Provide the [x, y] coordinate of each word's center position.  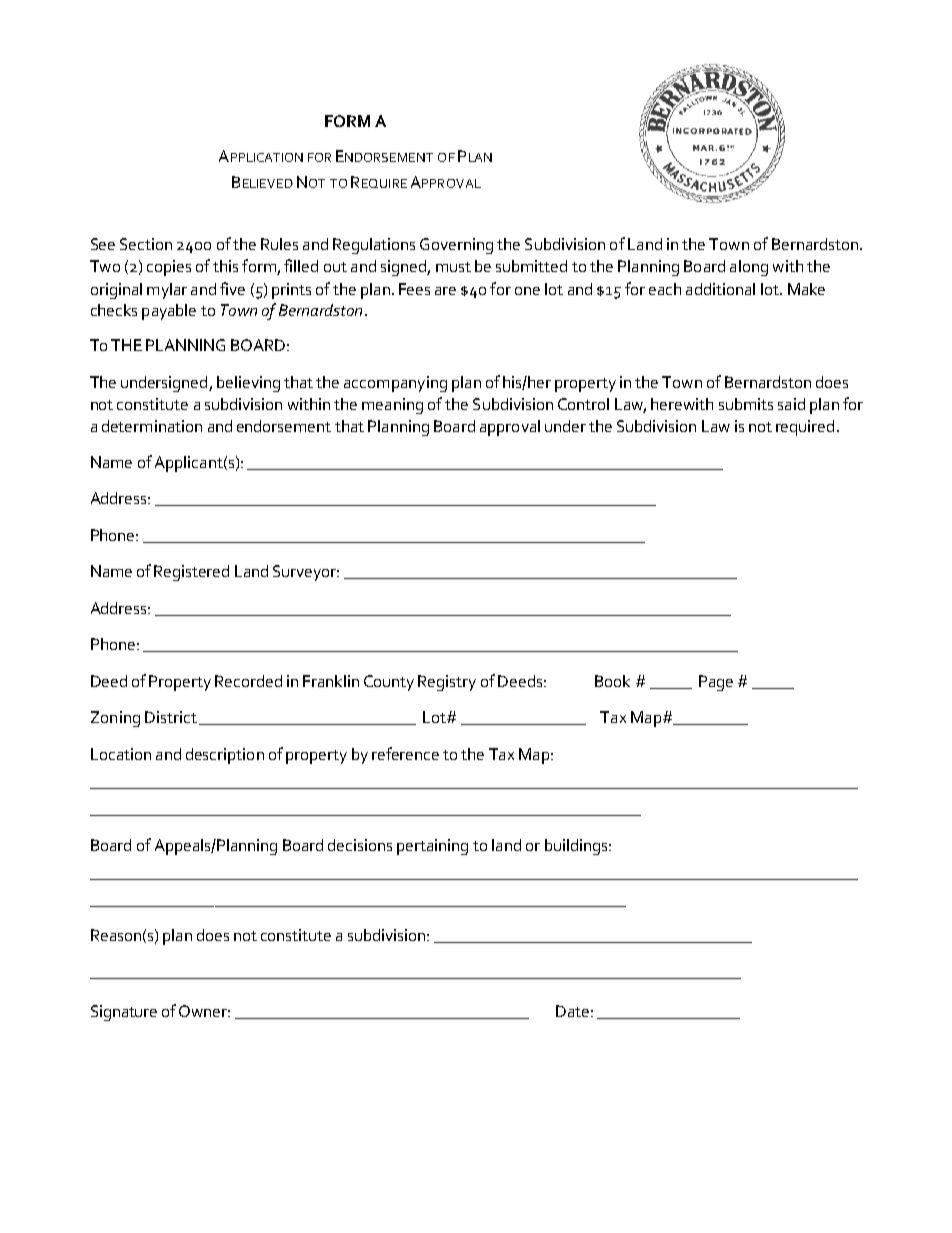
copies [169, 268]
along [749, 268]
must [453, 267]
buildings [577, 847]
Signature [124, 1013]
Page [716, 683]
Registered [191, 573]
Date [572, 1011]
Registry [447, 683]
